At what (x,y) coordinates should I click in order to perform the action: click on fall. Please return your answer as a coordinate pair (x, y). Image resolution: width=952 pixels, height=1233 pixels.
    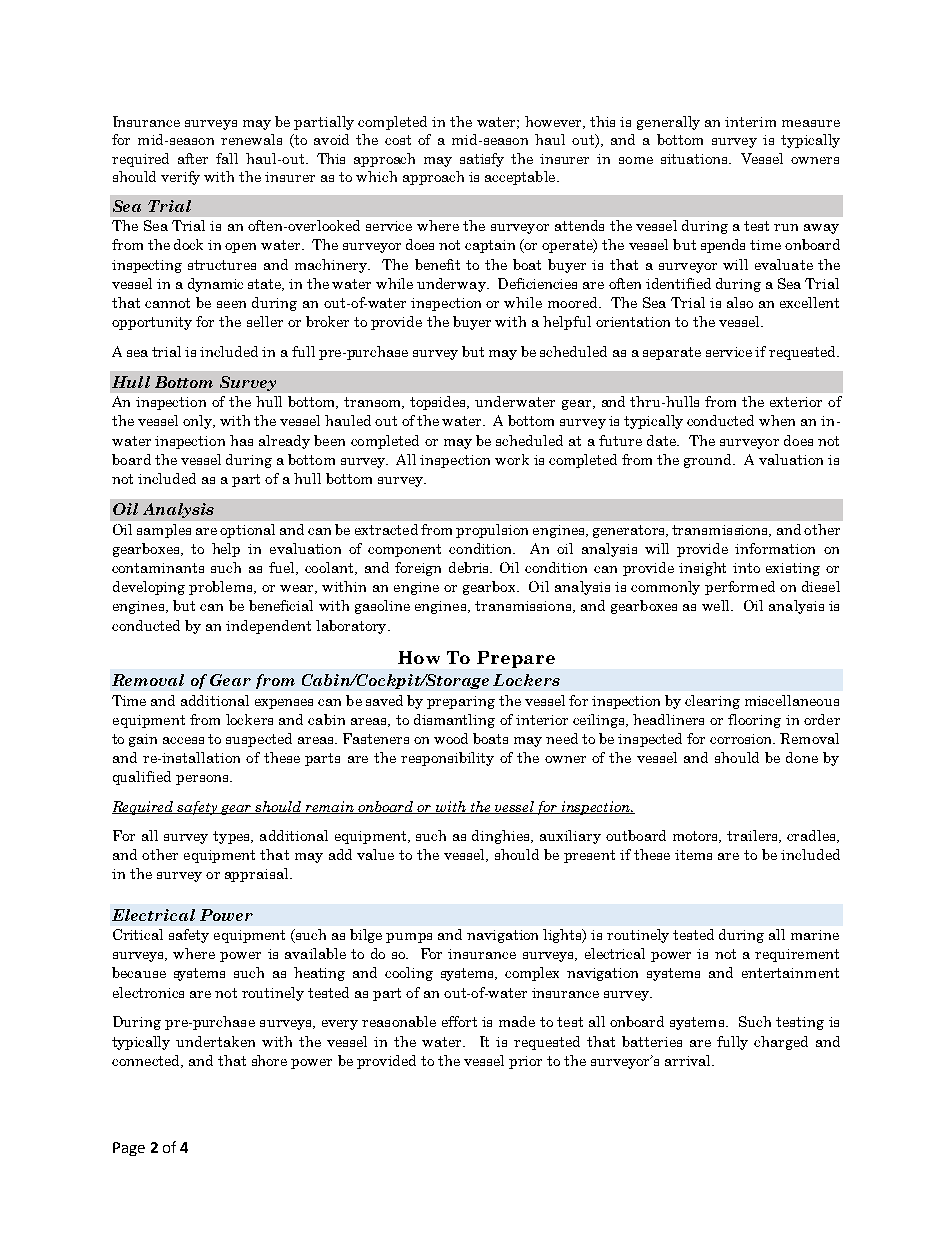
    Looking at the image, I should click on (227, 158).
